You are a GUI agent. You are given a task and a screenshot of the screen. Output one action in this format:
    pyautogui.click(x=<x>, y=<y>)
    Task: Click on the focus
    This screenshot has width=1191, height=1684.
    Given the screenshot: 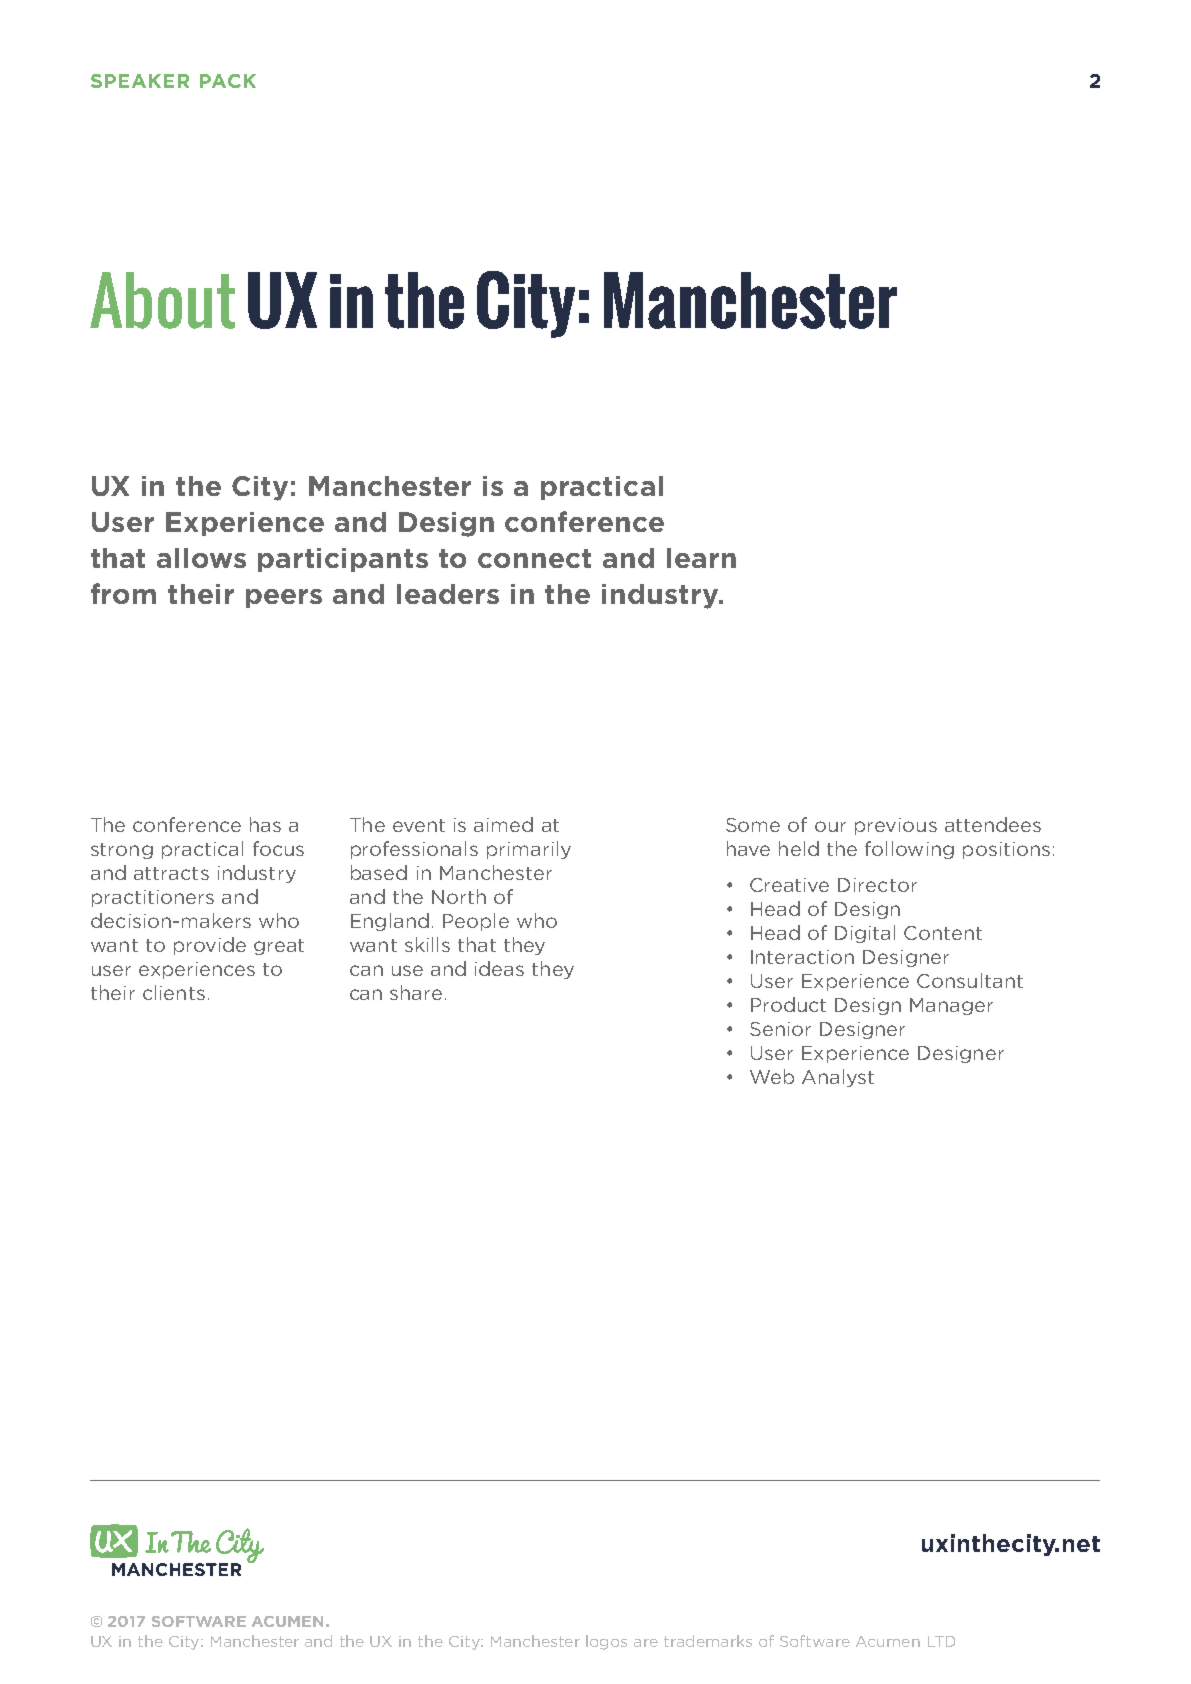 What is the action you would take?
    pyautogui.click(x=278, y=848)
